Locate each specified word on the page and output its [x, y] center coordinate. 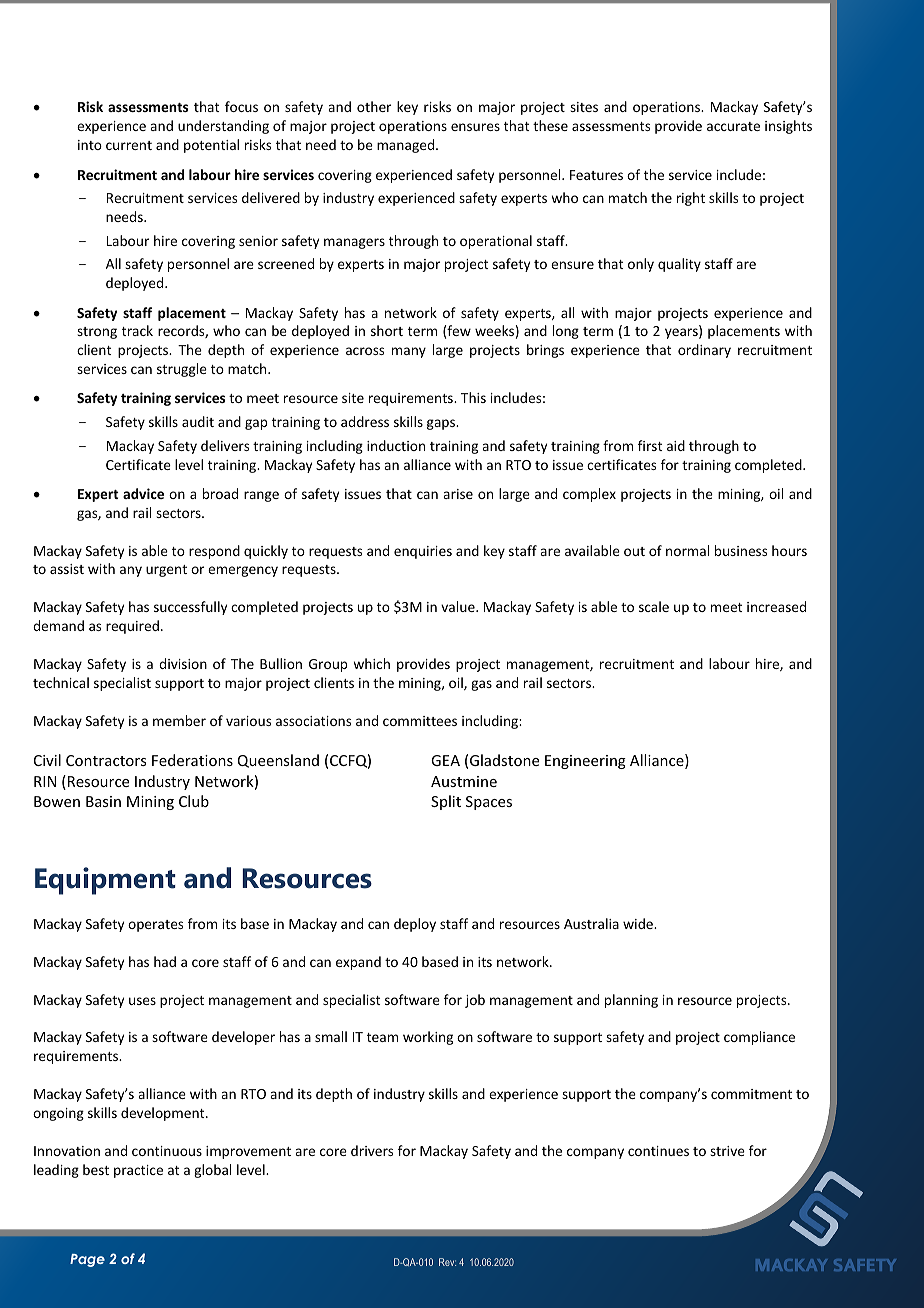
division [183, 663]
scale [654, 606]
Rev [447, 1262]
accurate [733, 126]
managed [407, 146]
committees [420, 721]
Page [87, 1260]
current [129, 145]
